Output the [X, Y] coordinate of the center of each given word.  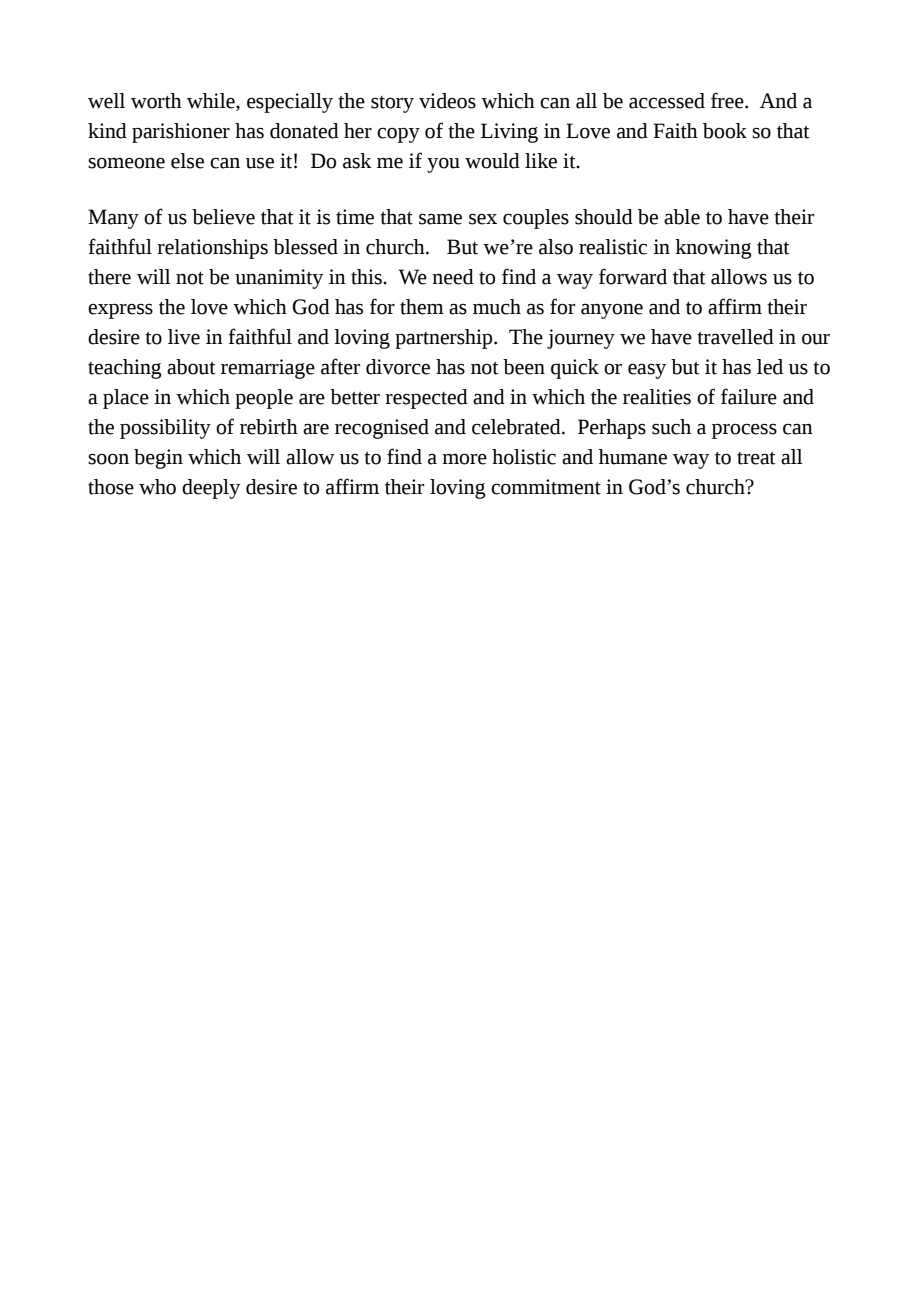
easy [647, 371]
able [682, 217]
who [157, 487]
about [191, 367]
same [440, 219]
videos [447, 101]
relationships [212, 249]
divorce [398, 367]
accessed [667, 101]
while [212, 102]
